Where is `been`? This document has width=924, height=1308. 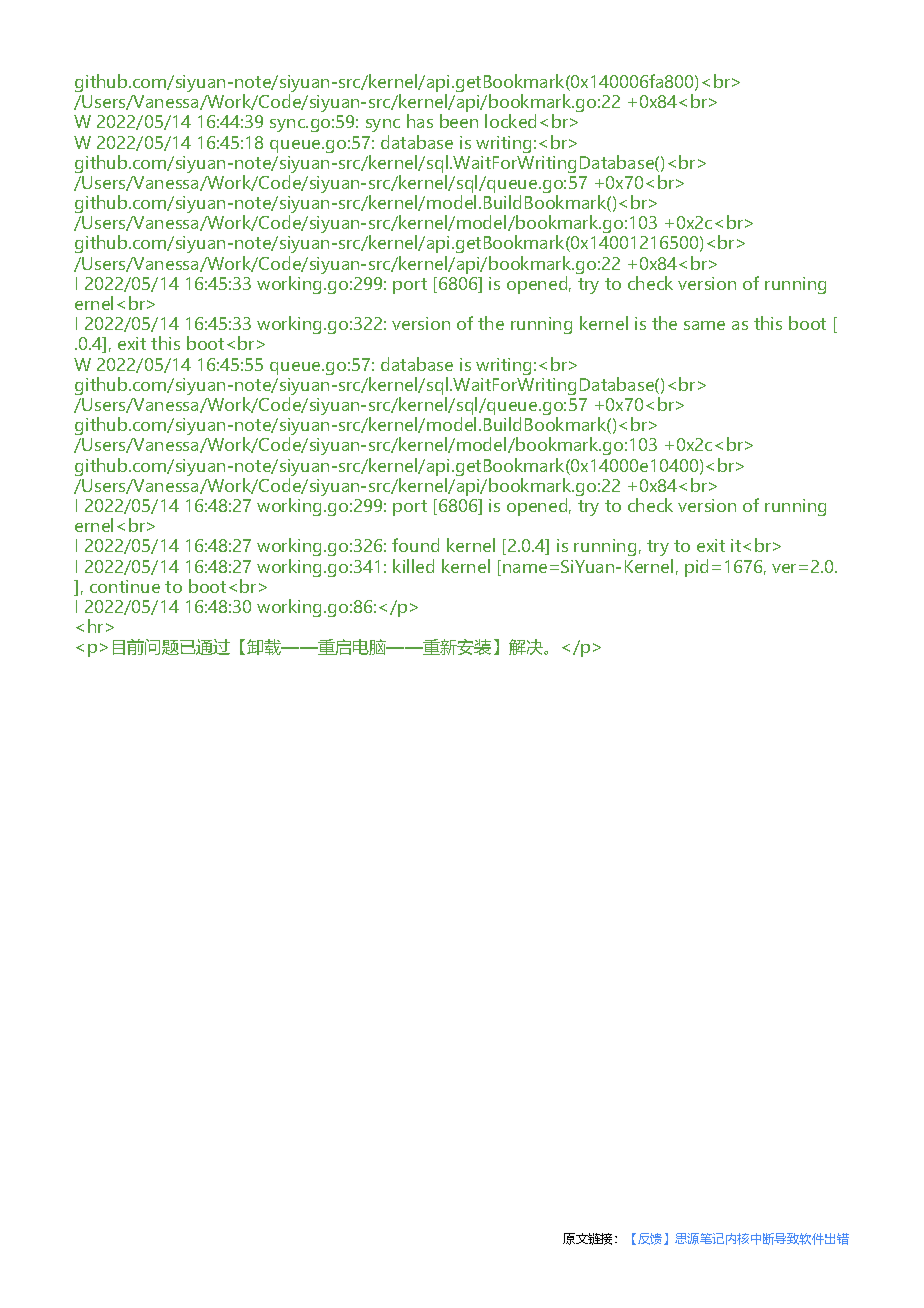
been is located at coordinates (459, 121).
